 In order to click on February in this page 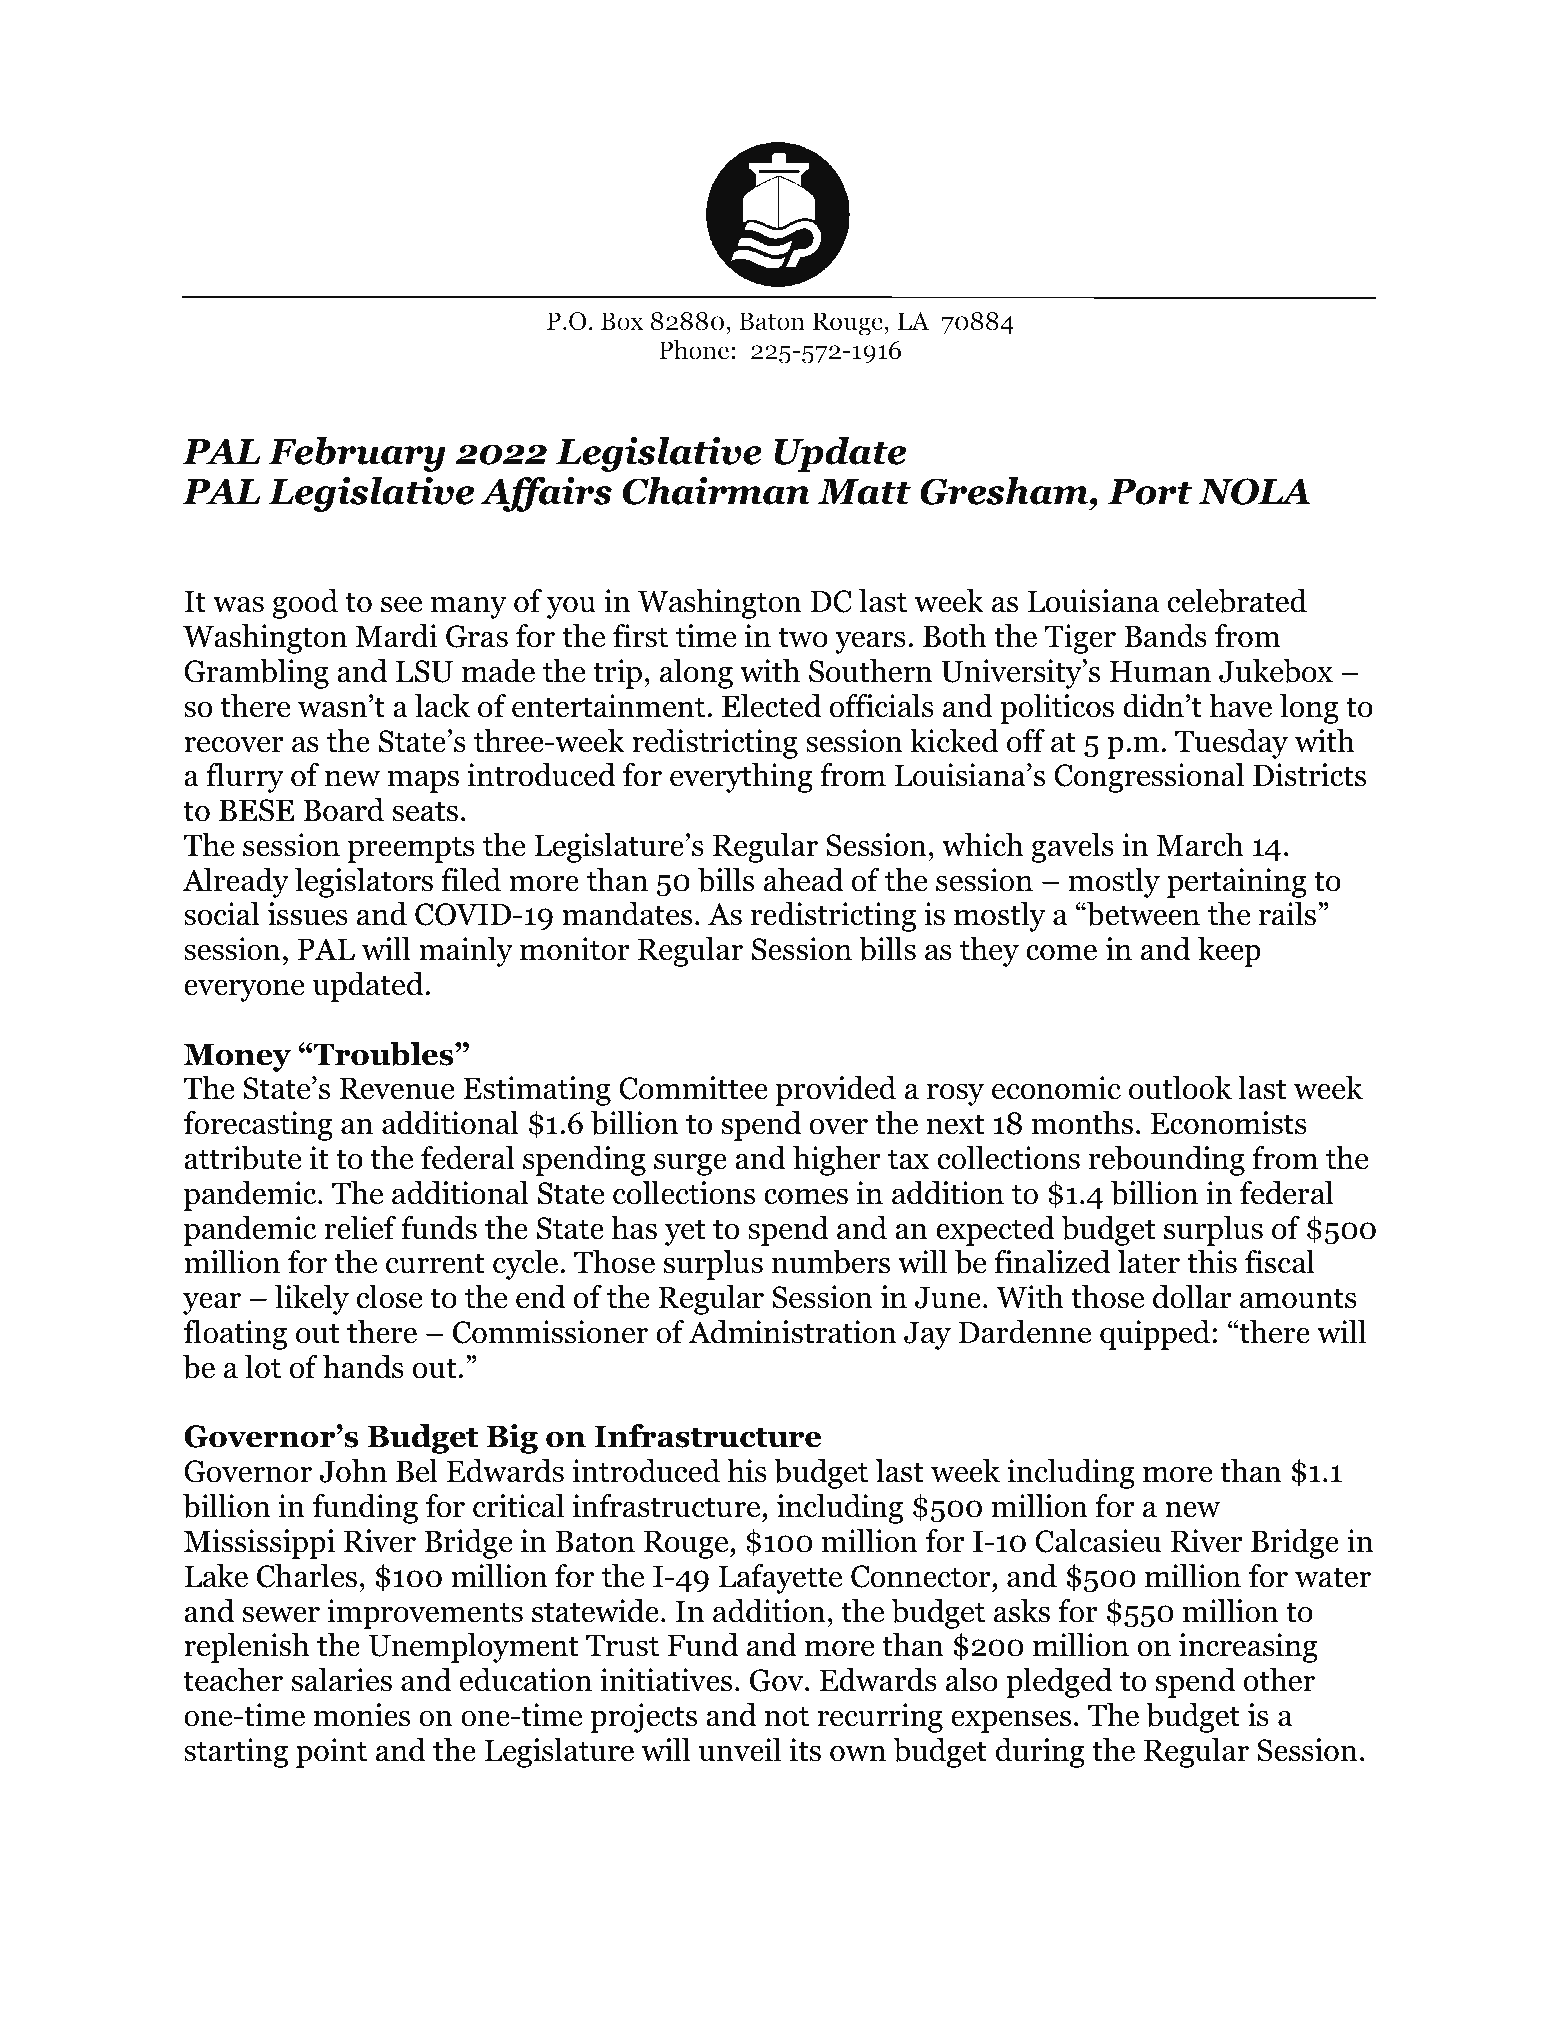, I will do `click(357, 454)`.
